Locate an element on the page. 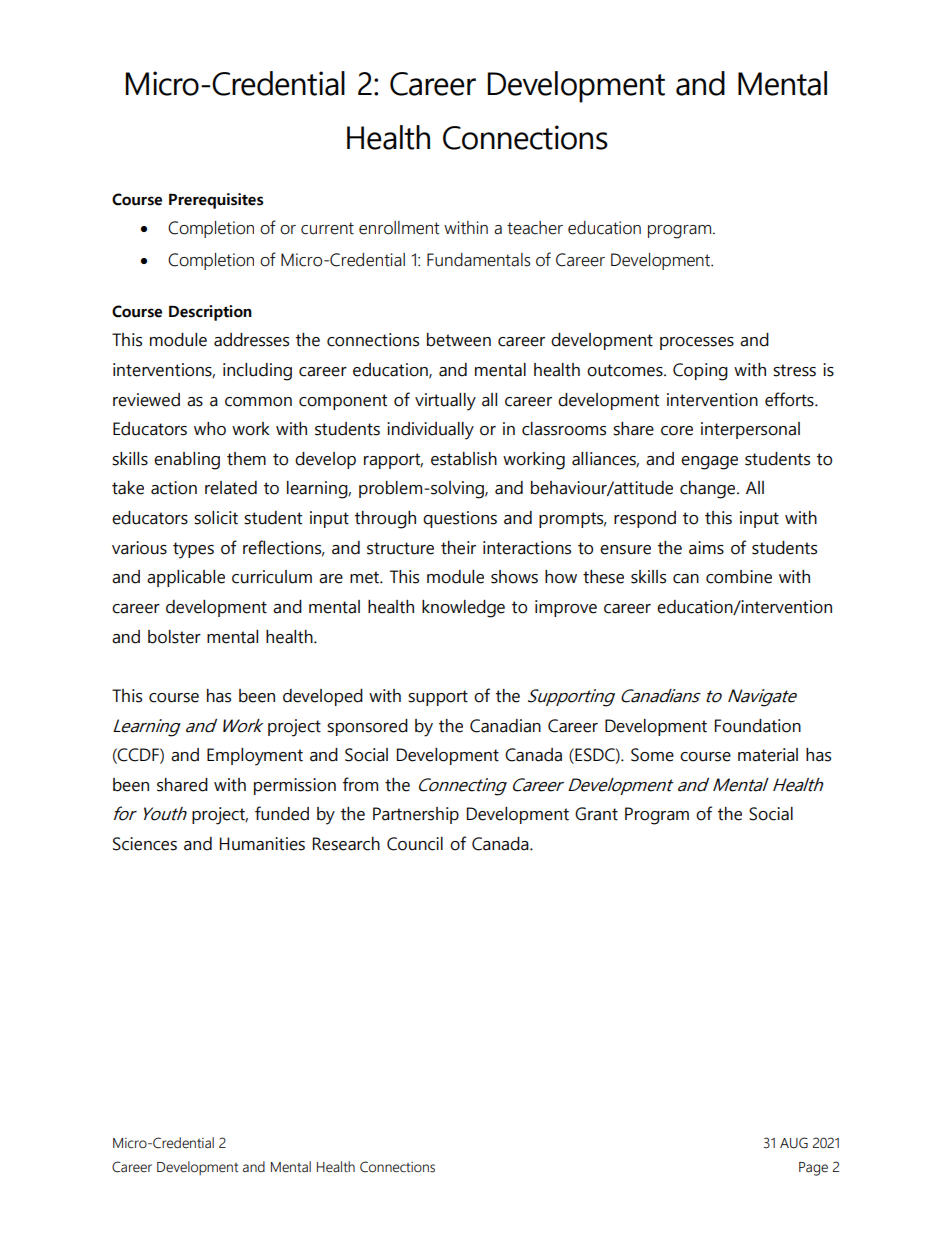  AUG is located at coordinates (794, 1143).
